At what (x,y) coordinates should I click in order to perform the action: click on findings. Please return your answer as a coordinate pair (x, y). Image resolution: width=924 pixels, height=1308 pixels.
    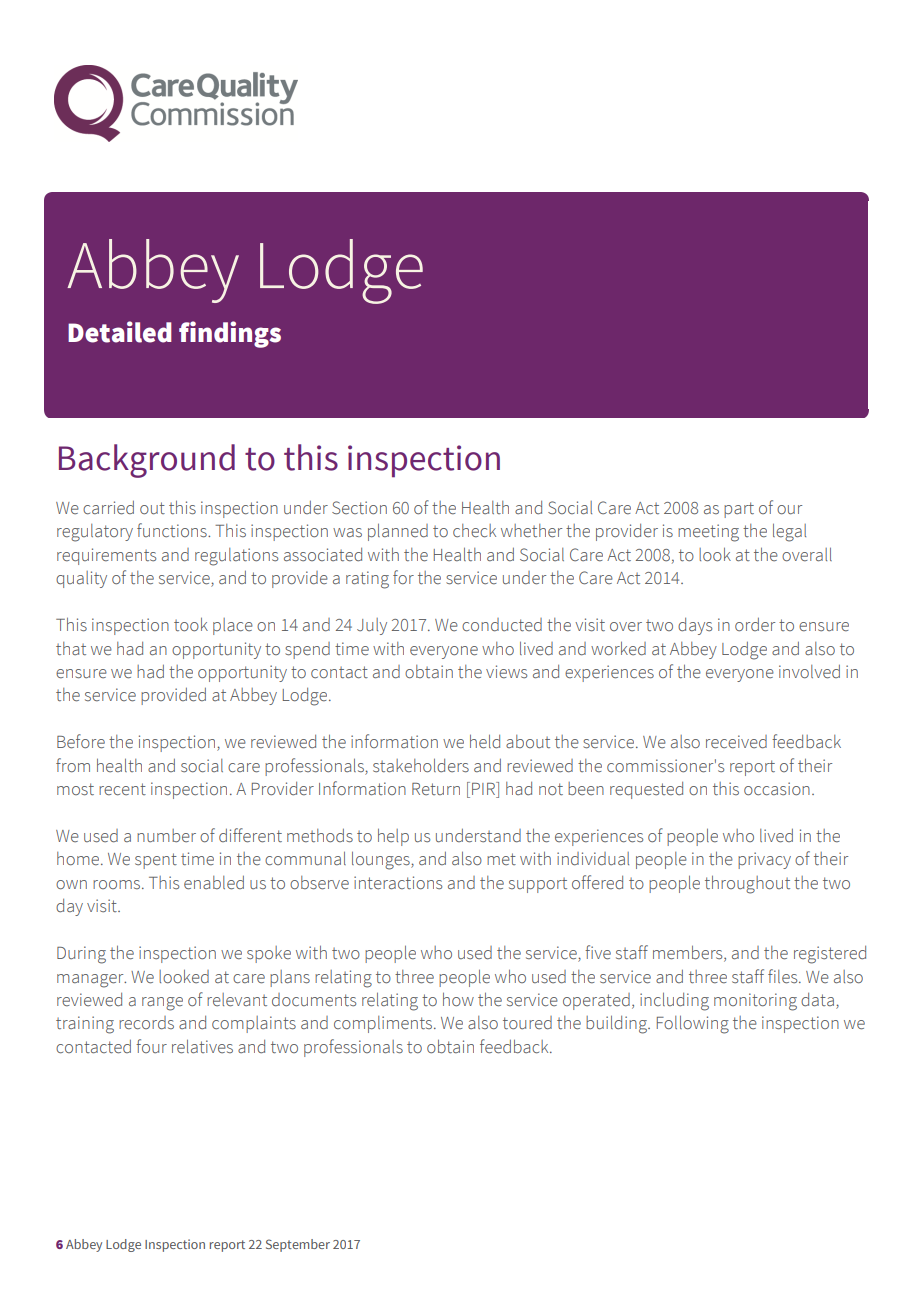
    Looking at the image, I should click on (230, 334).
